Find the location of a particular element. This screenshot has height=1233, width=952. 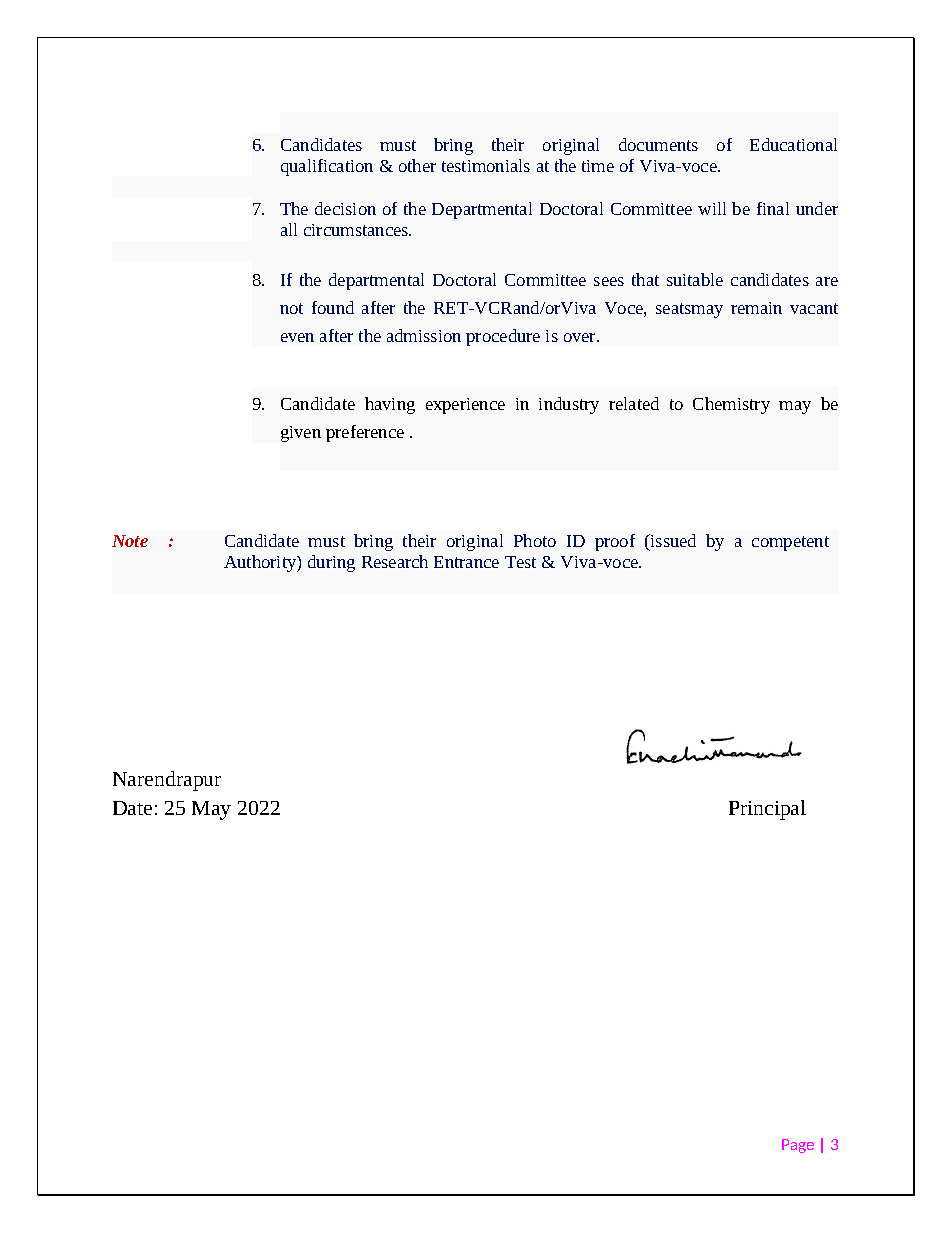

issued is located at coordinates (672, 540).
